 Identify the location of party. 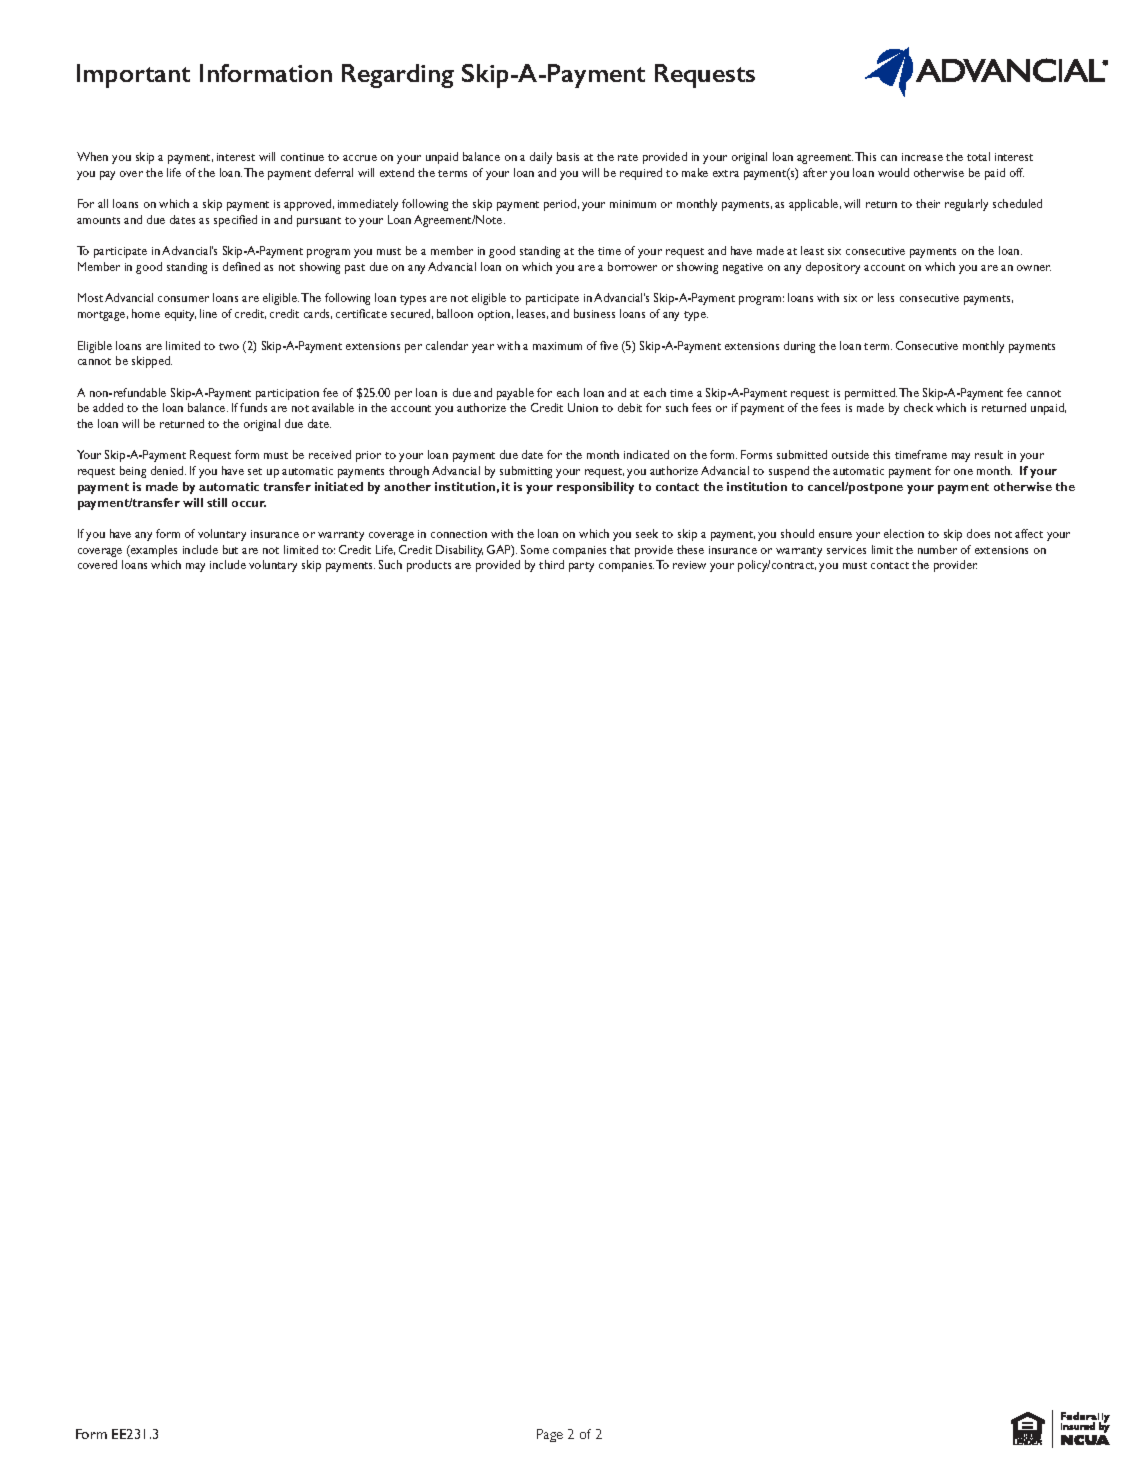
(581, 567).
